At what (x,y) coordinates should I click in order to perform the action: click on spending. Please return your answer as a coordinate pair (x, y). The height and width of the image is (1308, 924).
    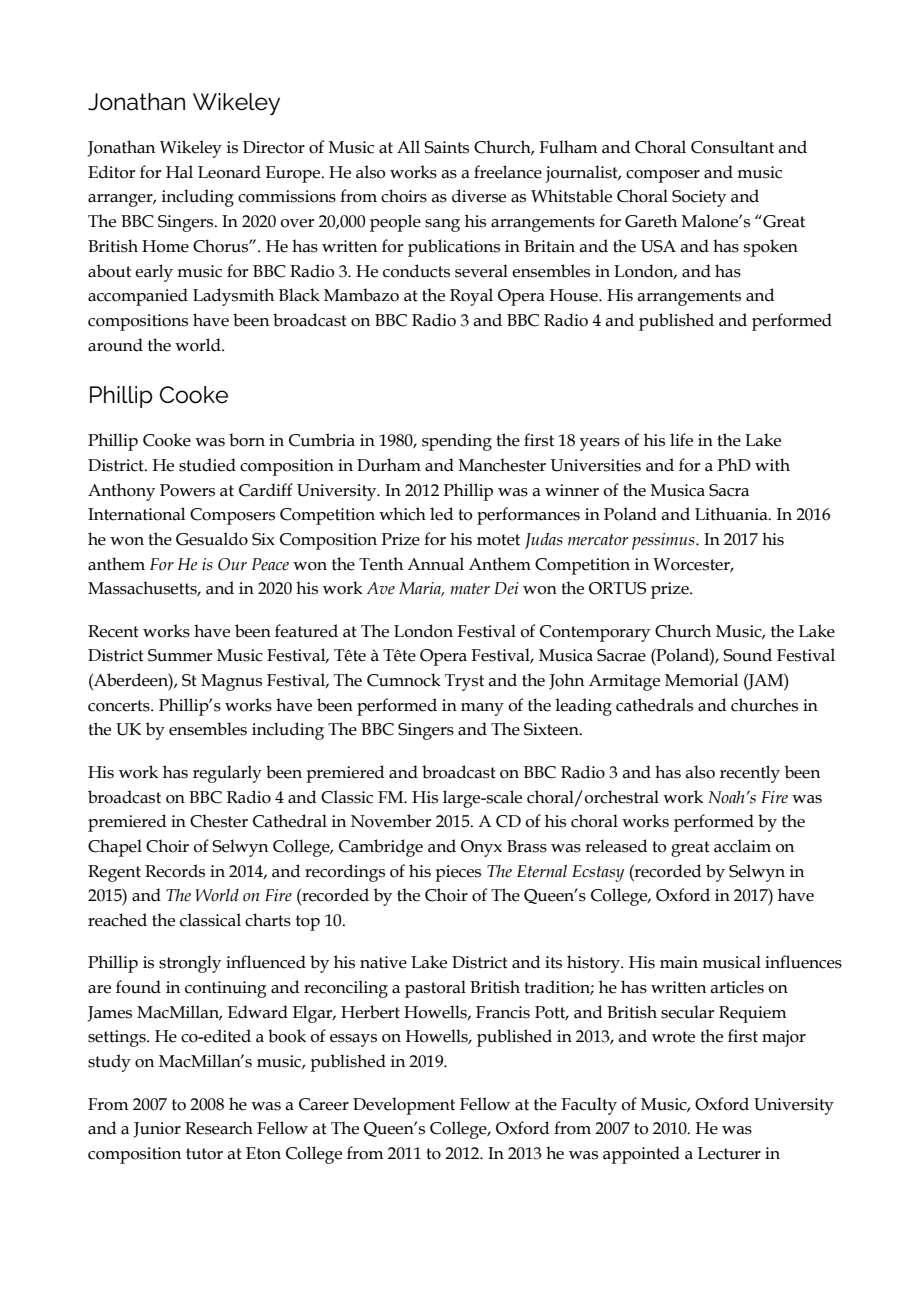
    Looking at the image, I should click on (457, 442).
